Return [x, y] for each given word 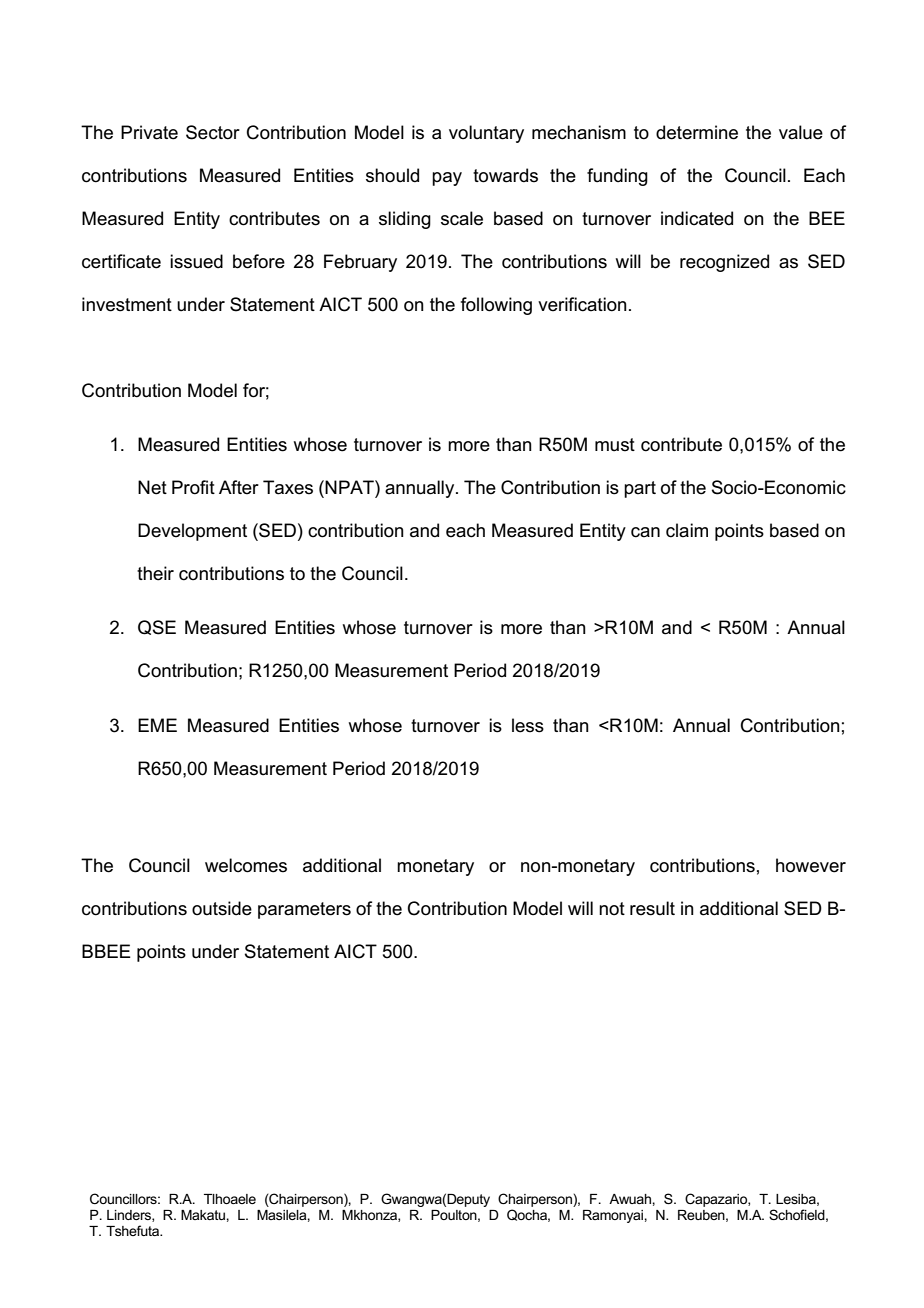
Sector [213, 132]
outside [222, 908]
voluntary [486, 134]
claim [687, 530]
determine [697, 132]
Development [192, 532]
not [612, 909]
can [645, 532]
